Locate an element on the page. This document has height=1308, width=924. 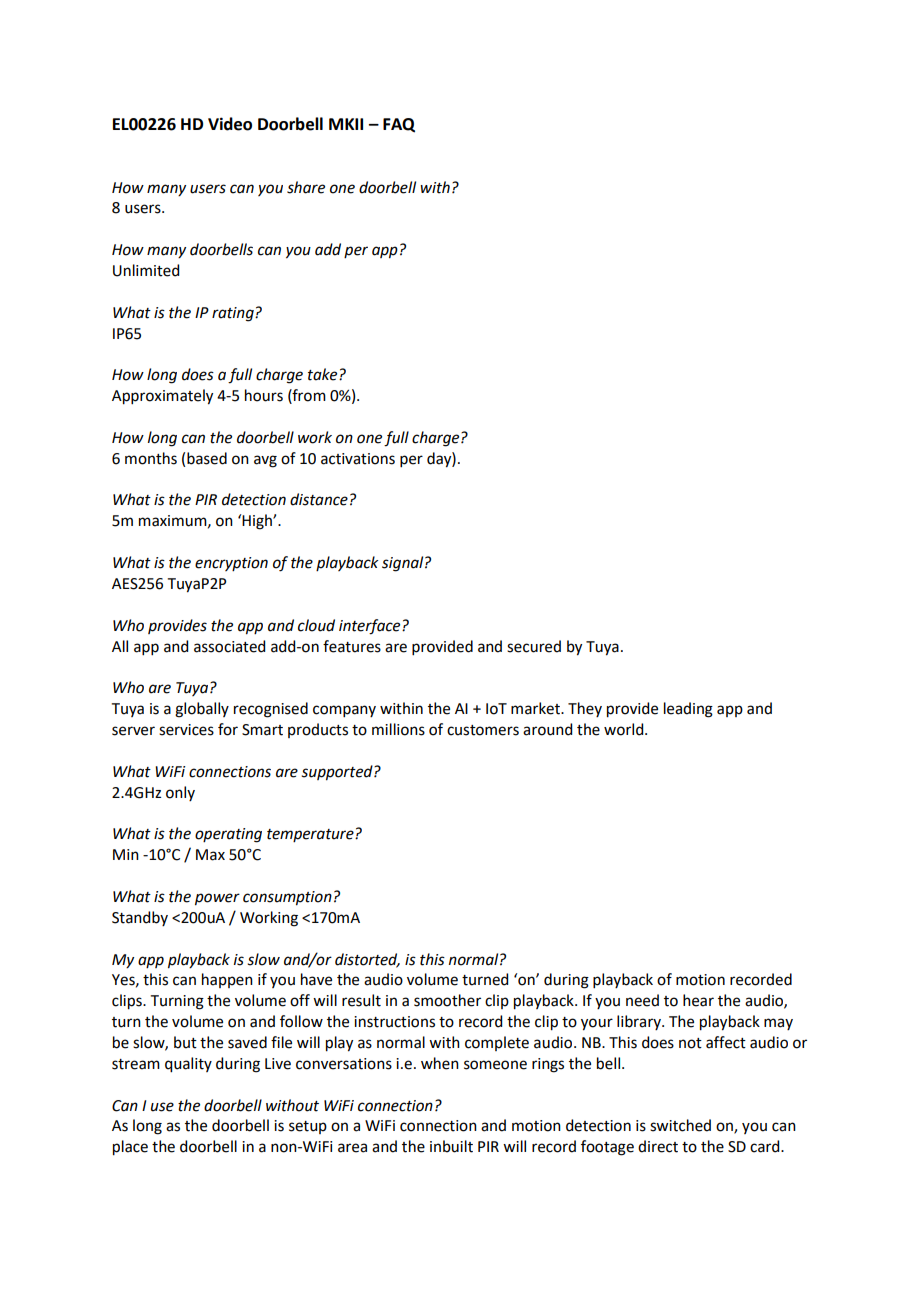
only is located at coordinates (180, 793).
